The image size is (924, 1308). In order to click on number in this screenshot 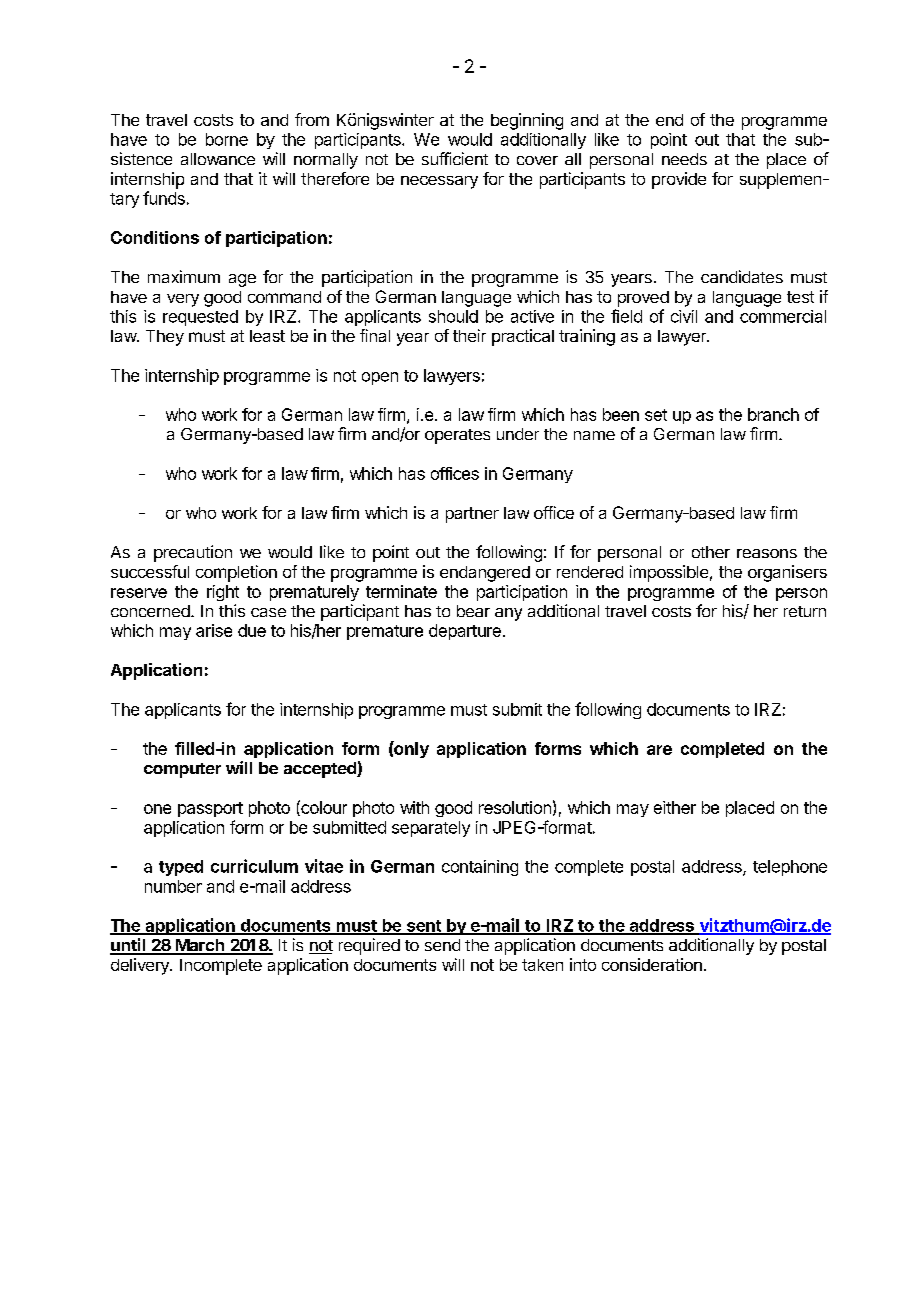, I will do `click(173, 886)`.
